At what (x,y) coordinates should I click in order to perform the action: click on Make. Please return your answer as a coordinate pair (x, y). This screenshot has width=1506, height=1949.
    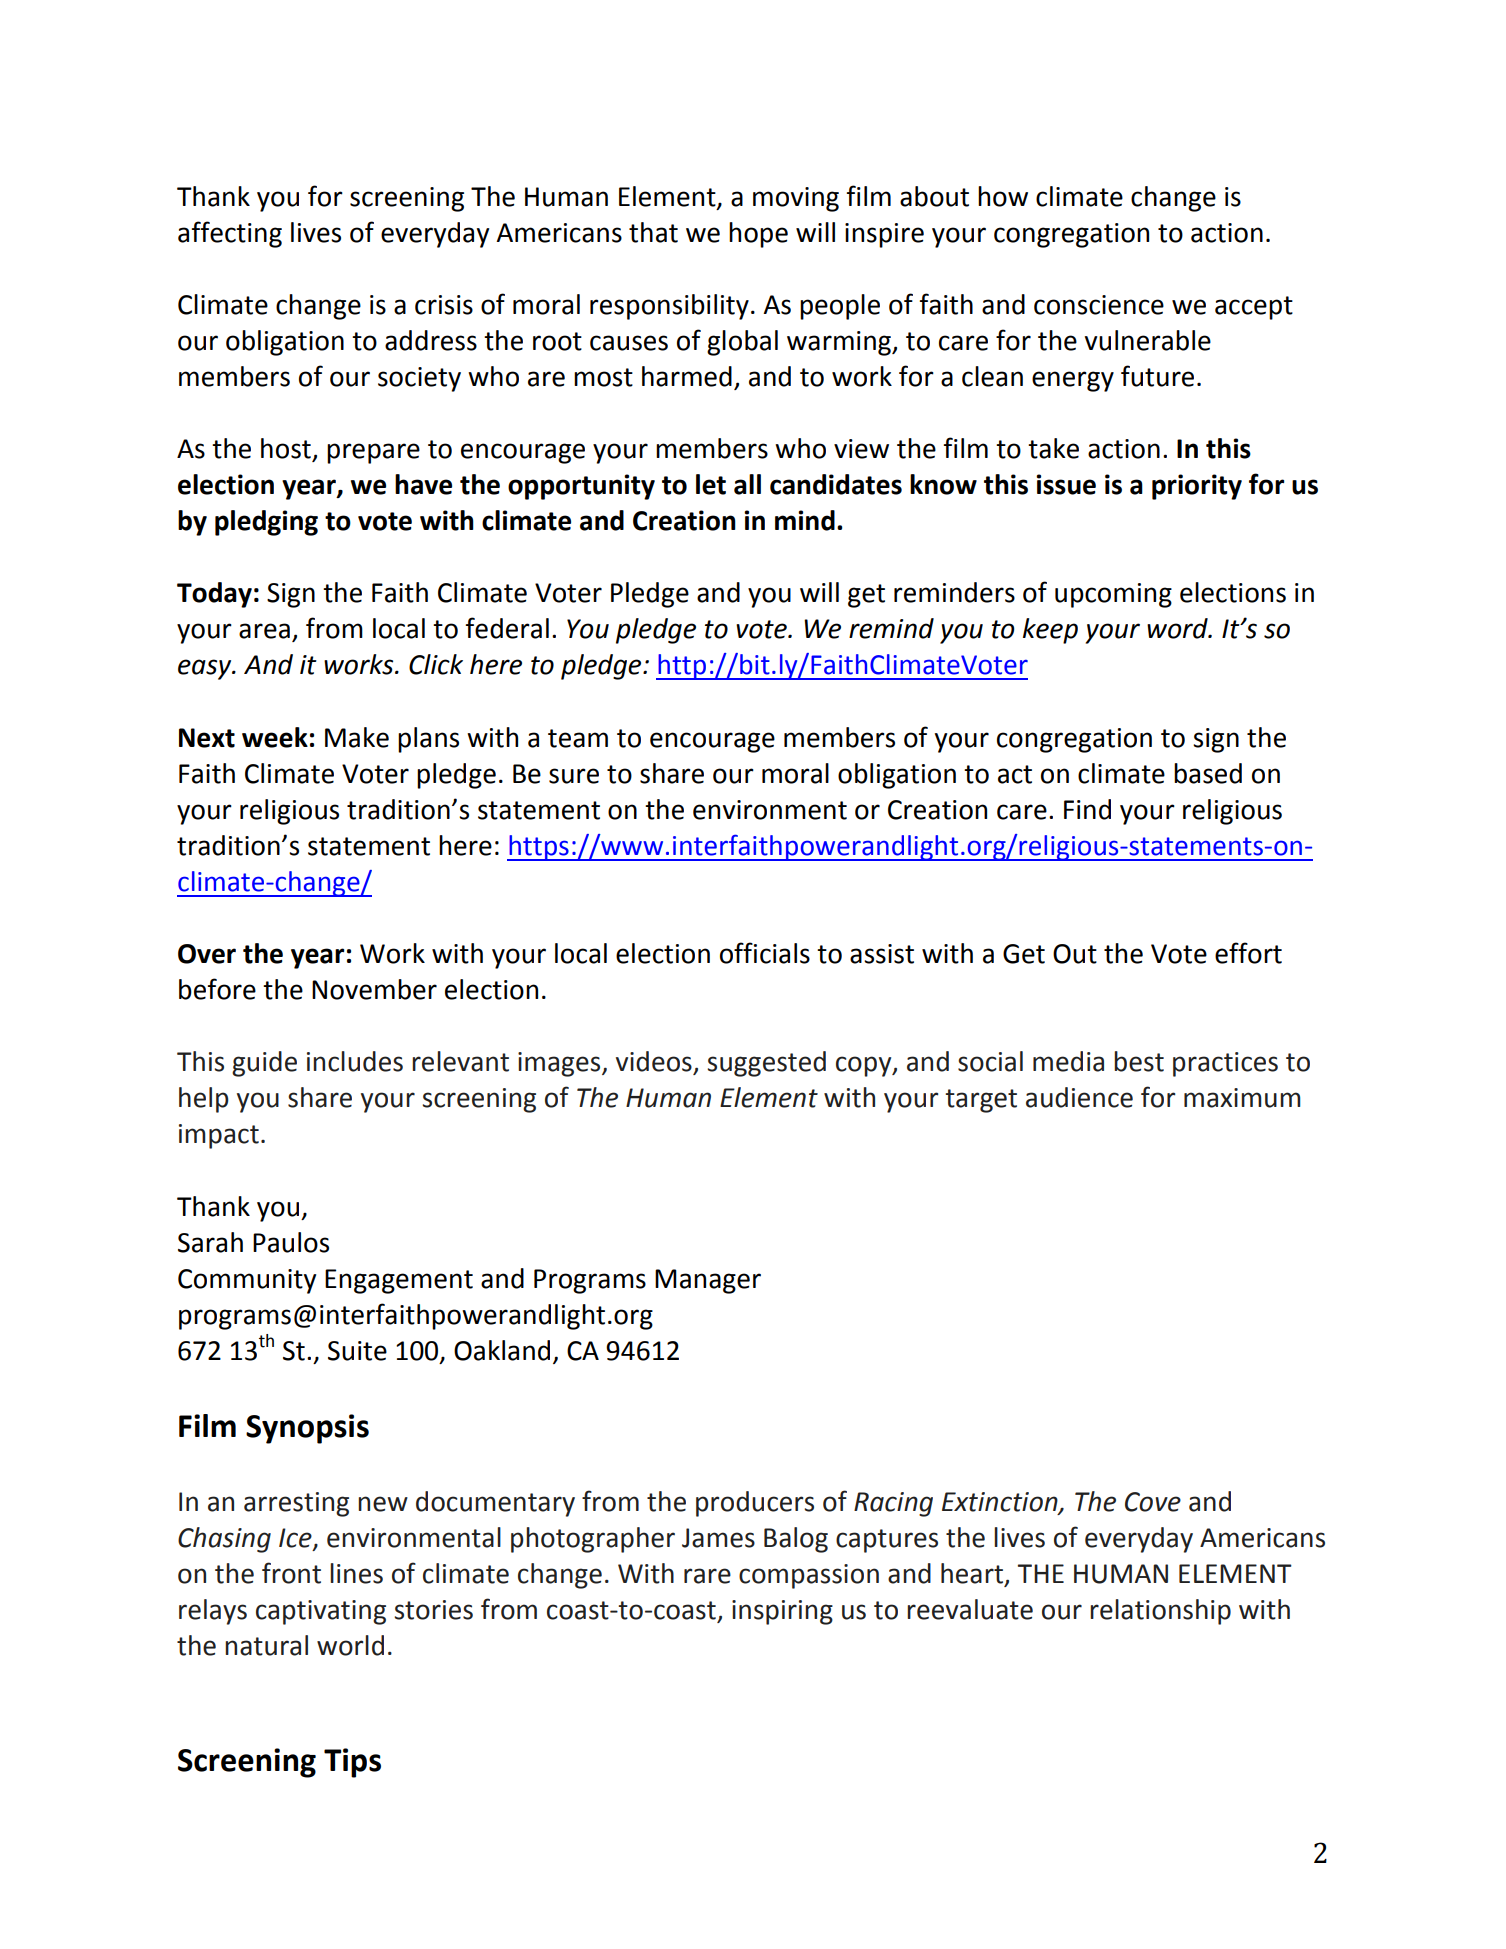
    Looking at the image, I should click on (357, 737).
